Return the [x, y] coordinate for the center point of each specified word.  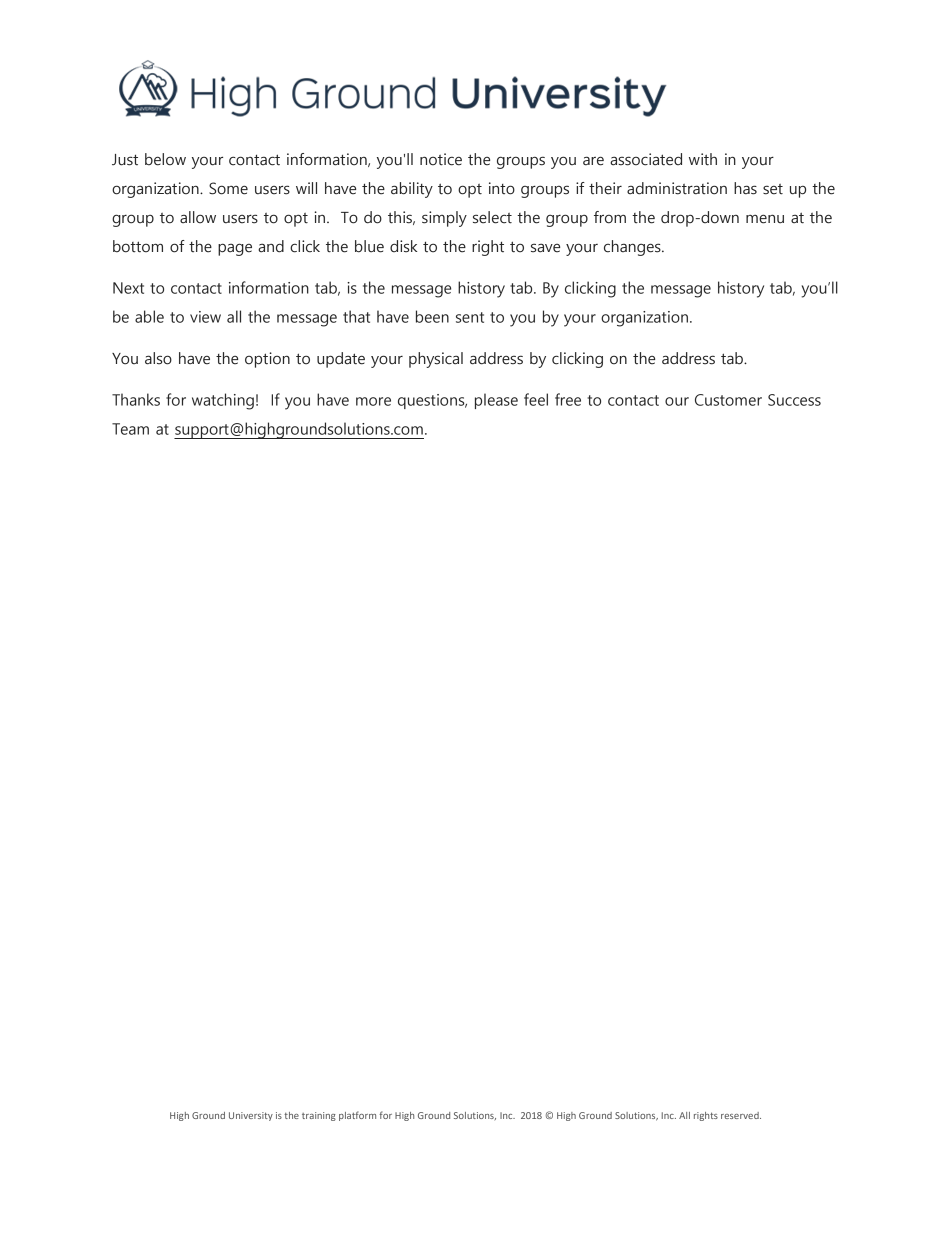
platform [357, 1116]
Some [228, 188]
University [251, 1116]
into [502, 188]
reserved [741, 1115]
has [745, 188]
